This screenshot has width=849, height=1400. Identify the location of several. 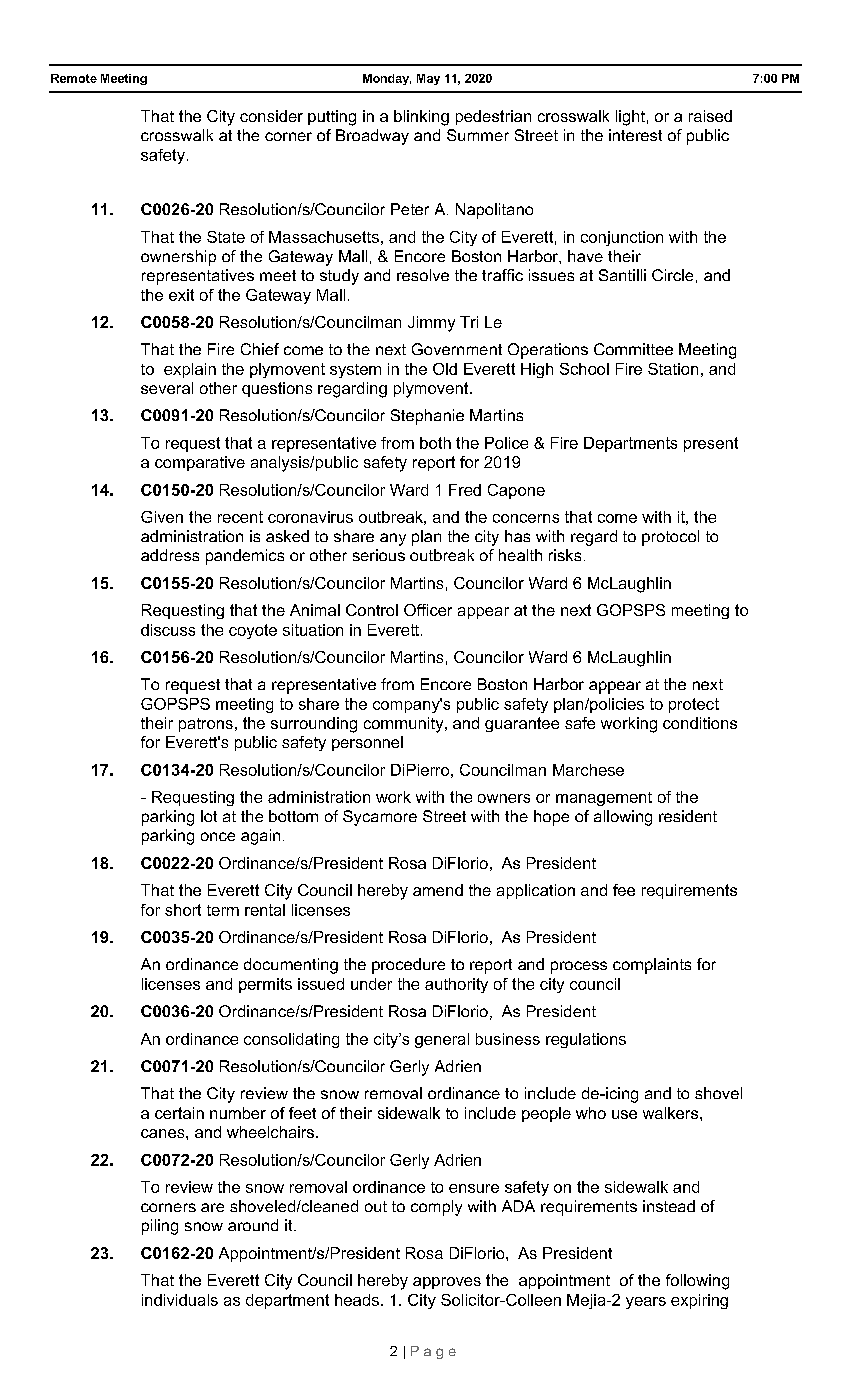
(167, 388).
